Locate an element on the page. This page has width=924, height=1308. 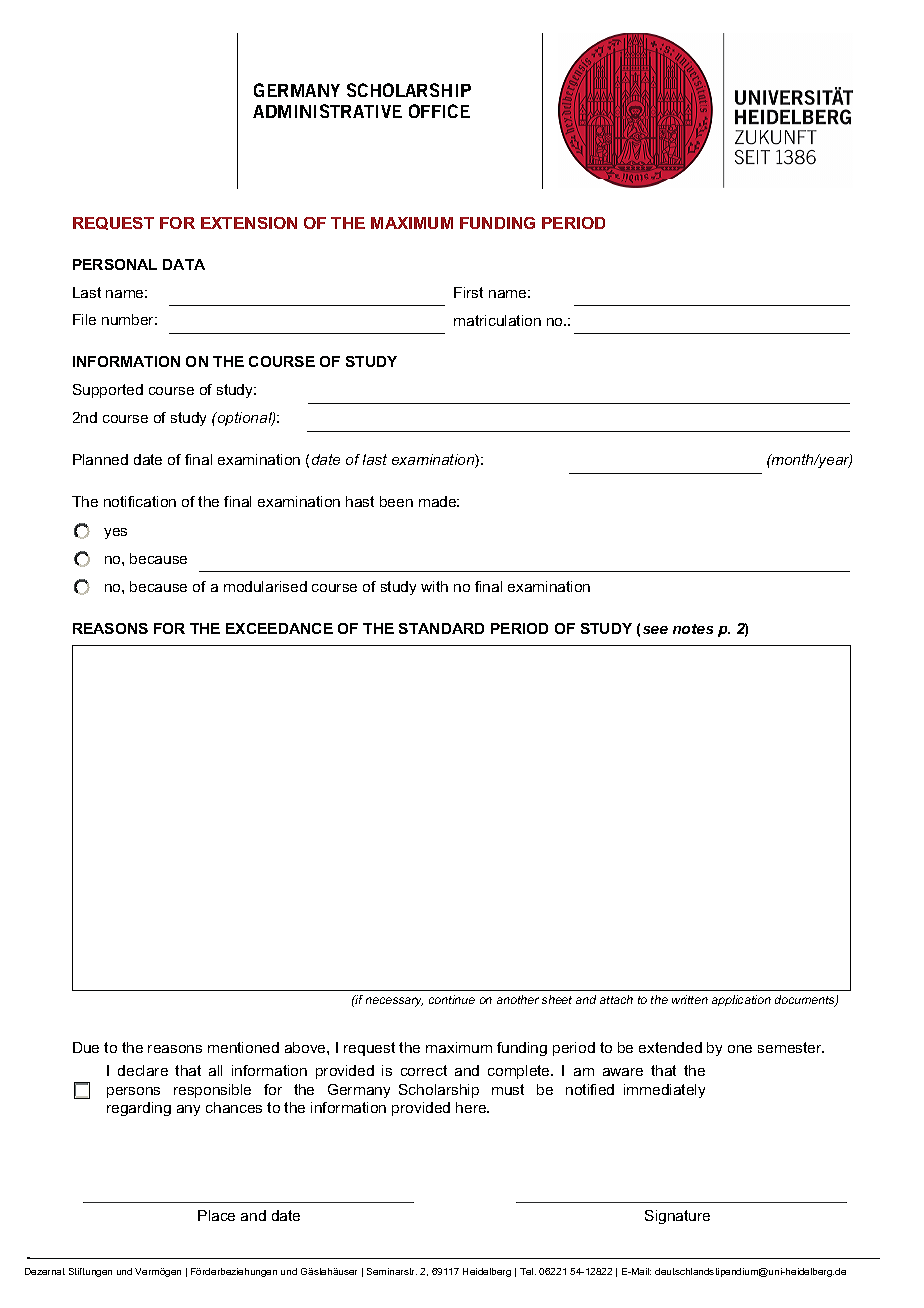
EXTENSION is located at coordinates (249, 223).
